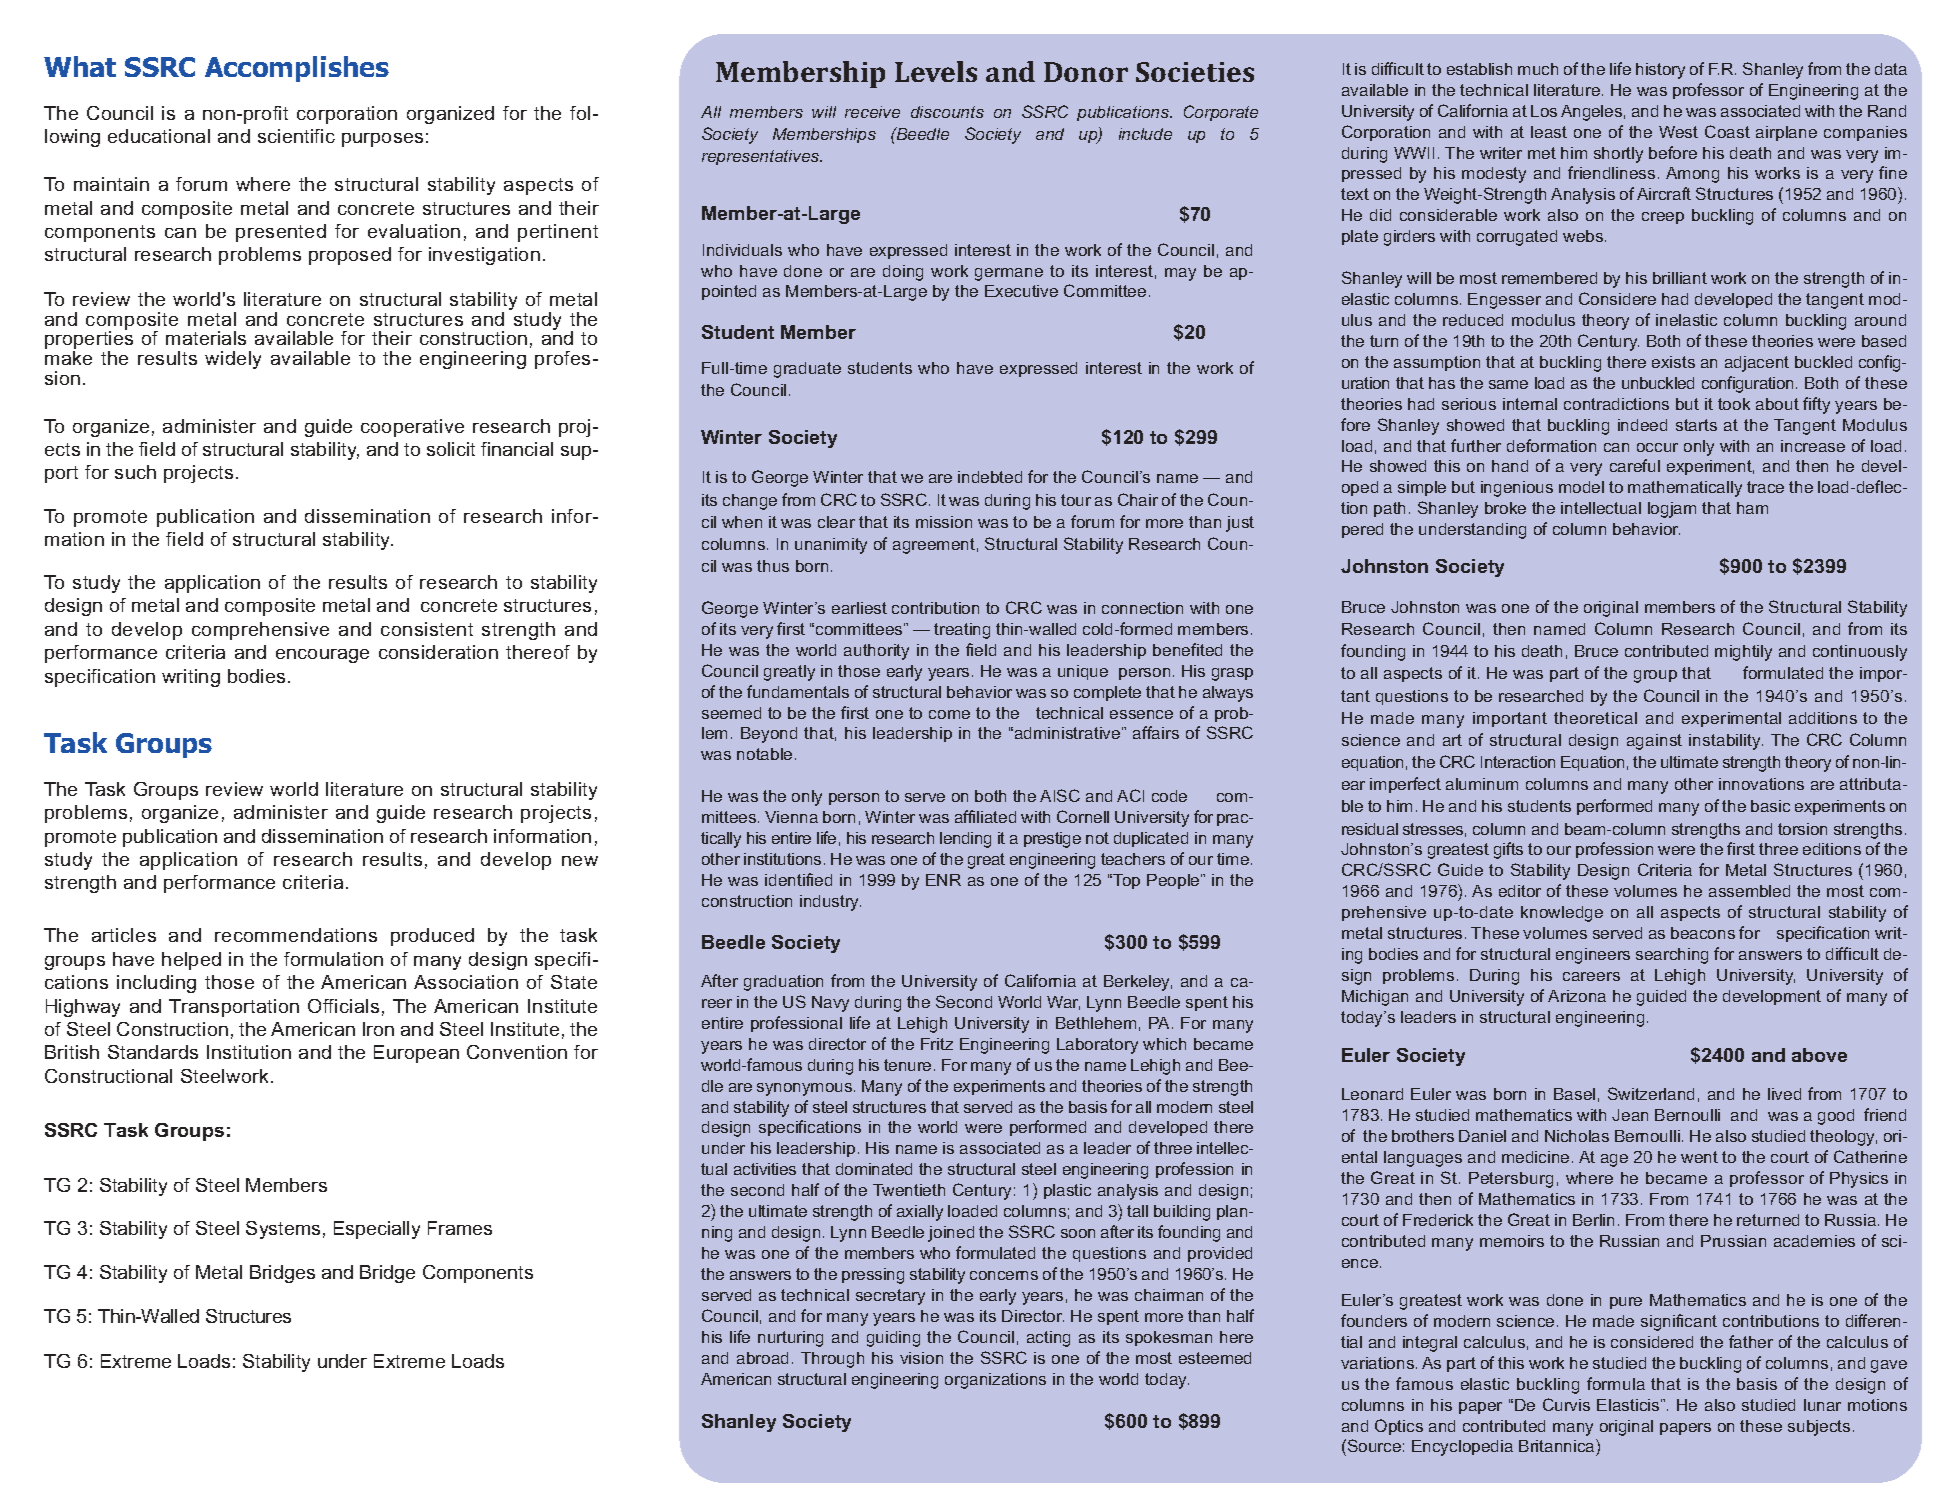  What do you see at coordinates (1654, 742) in the page?
I see `against` at bounding box center [1654, 742].
